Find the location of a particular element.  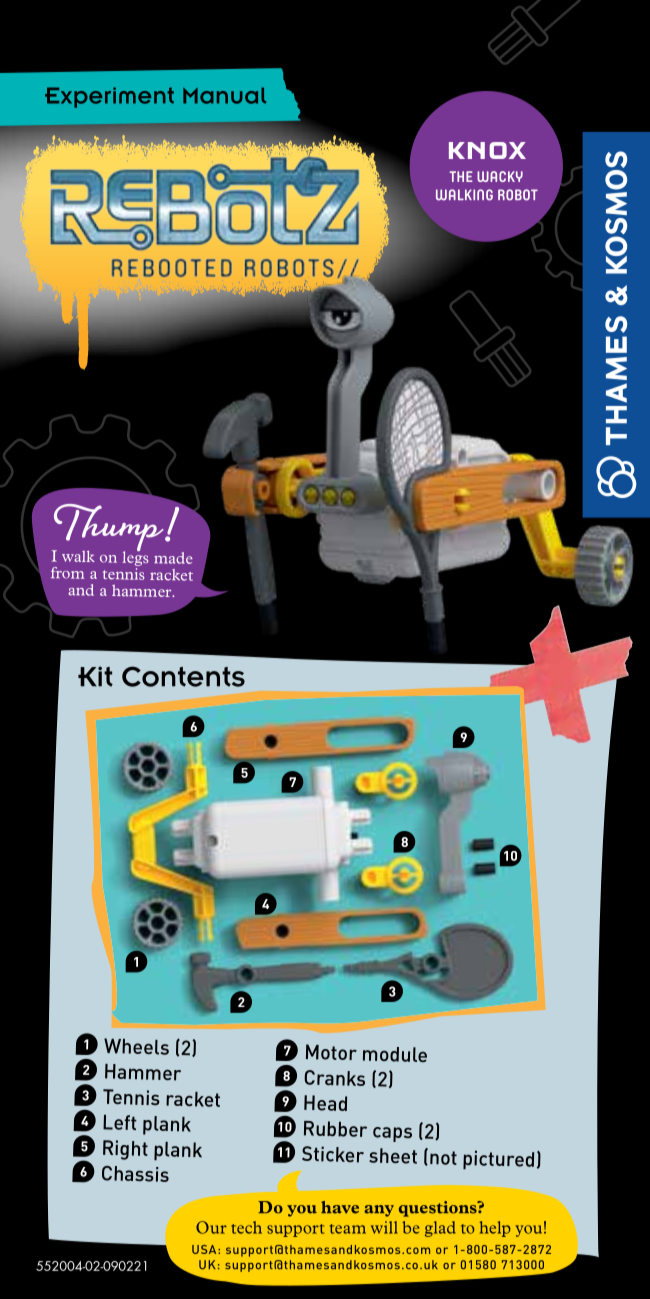

USA is located at coordinates (205, 1249).
